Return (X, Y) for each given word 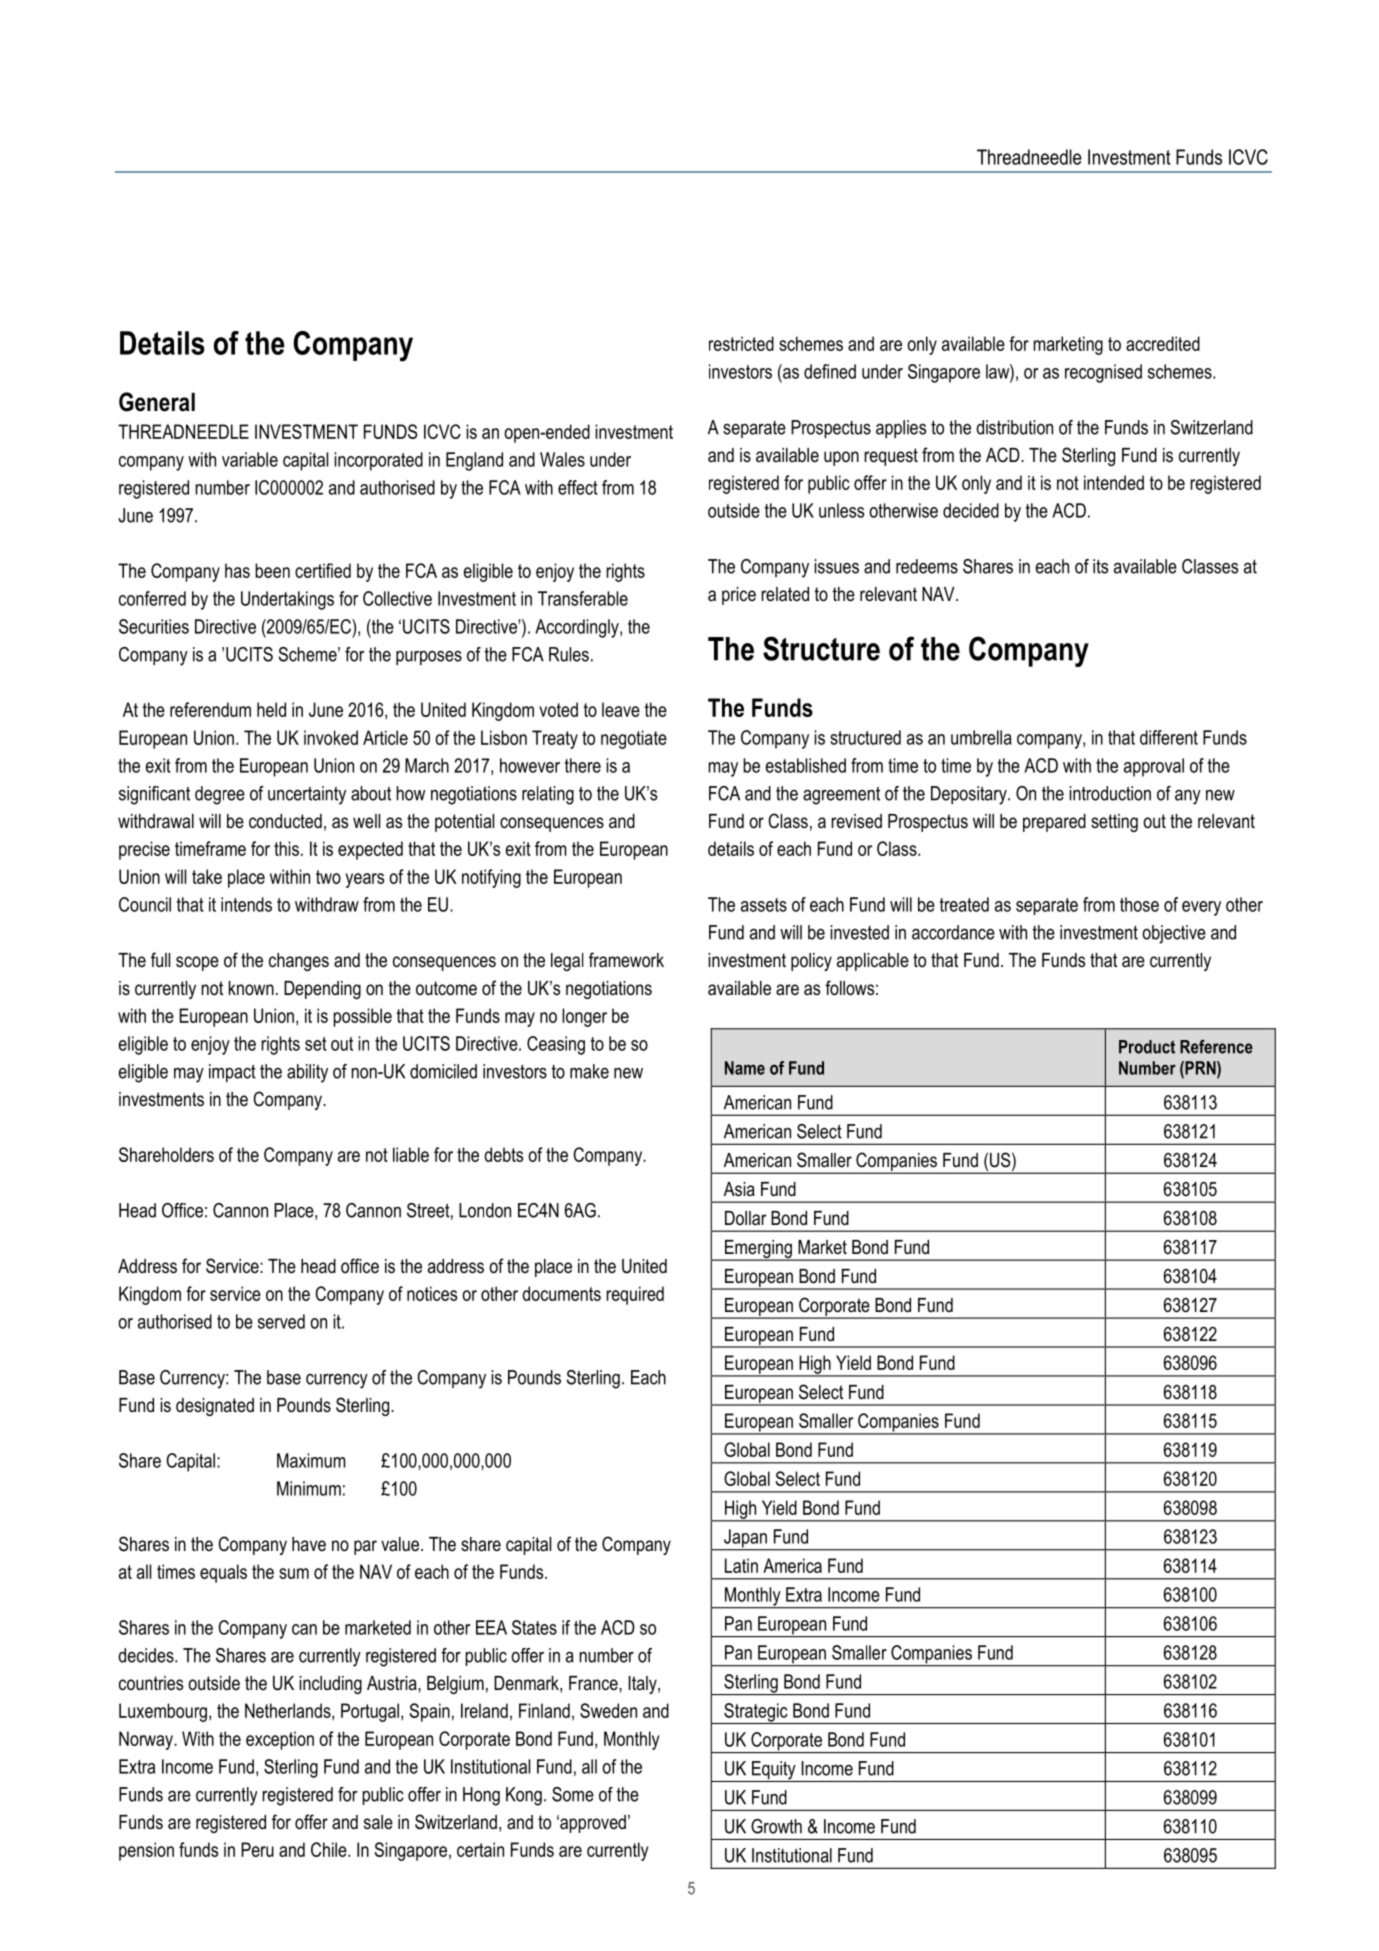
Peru (257, 1849)
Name (745, 1068)
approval (1154, 767)
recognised (1103, 373)
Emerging (758, 1250)
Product (1147, 1047)
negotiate (634, 739)
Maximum (311, 1460)
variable (250, 459)
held (271, 709)
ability (307, 1073)
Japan (745, 1539)
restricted (741, 343)
